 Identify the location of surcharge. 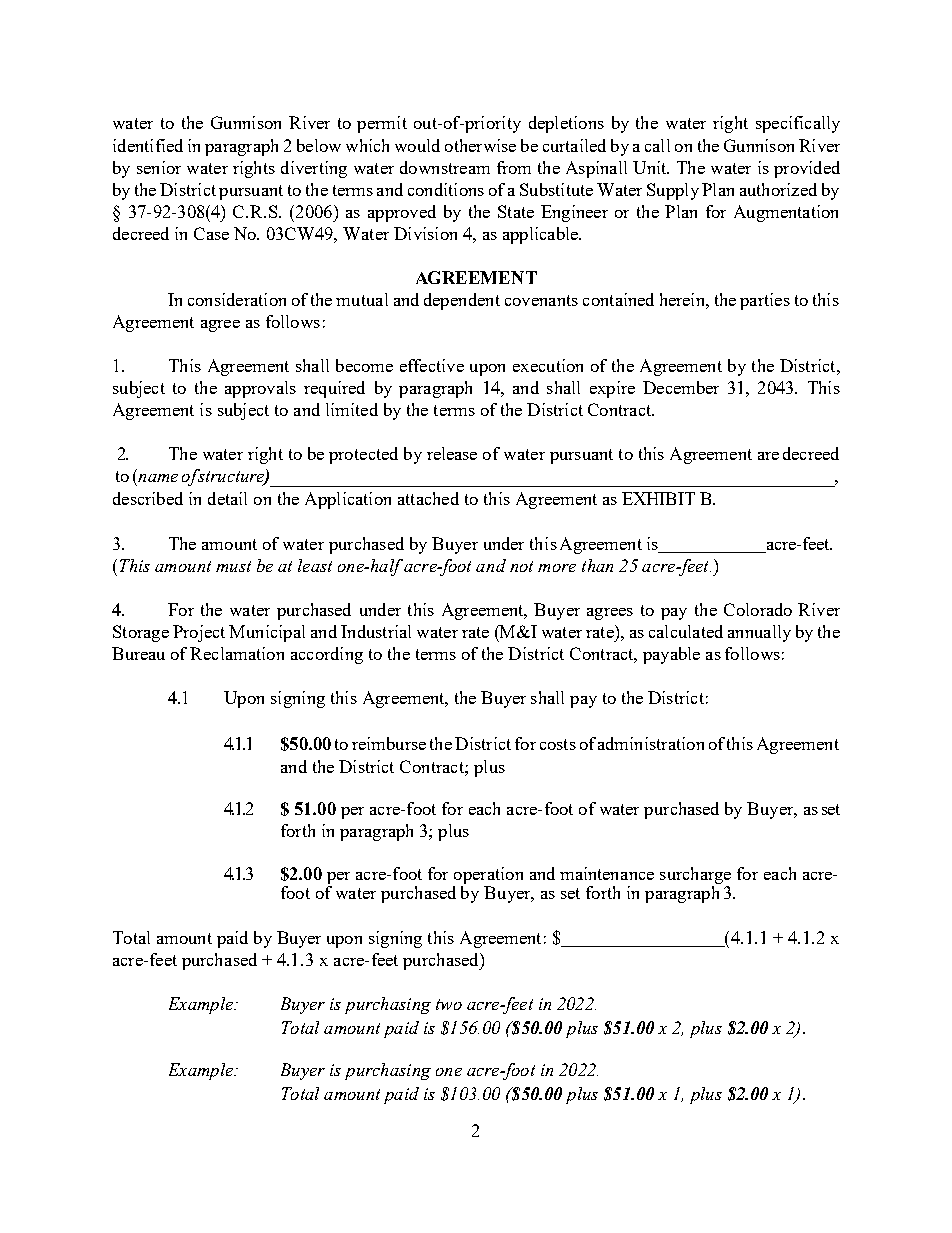
(695, 875).
